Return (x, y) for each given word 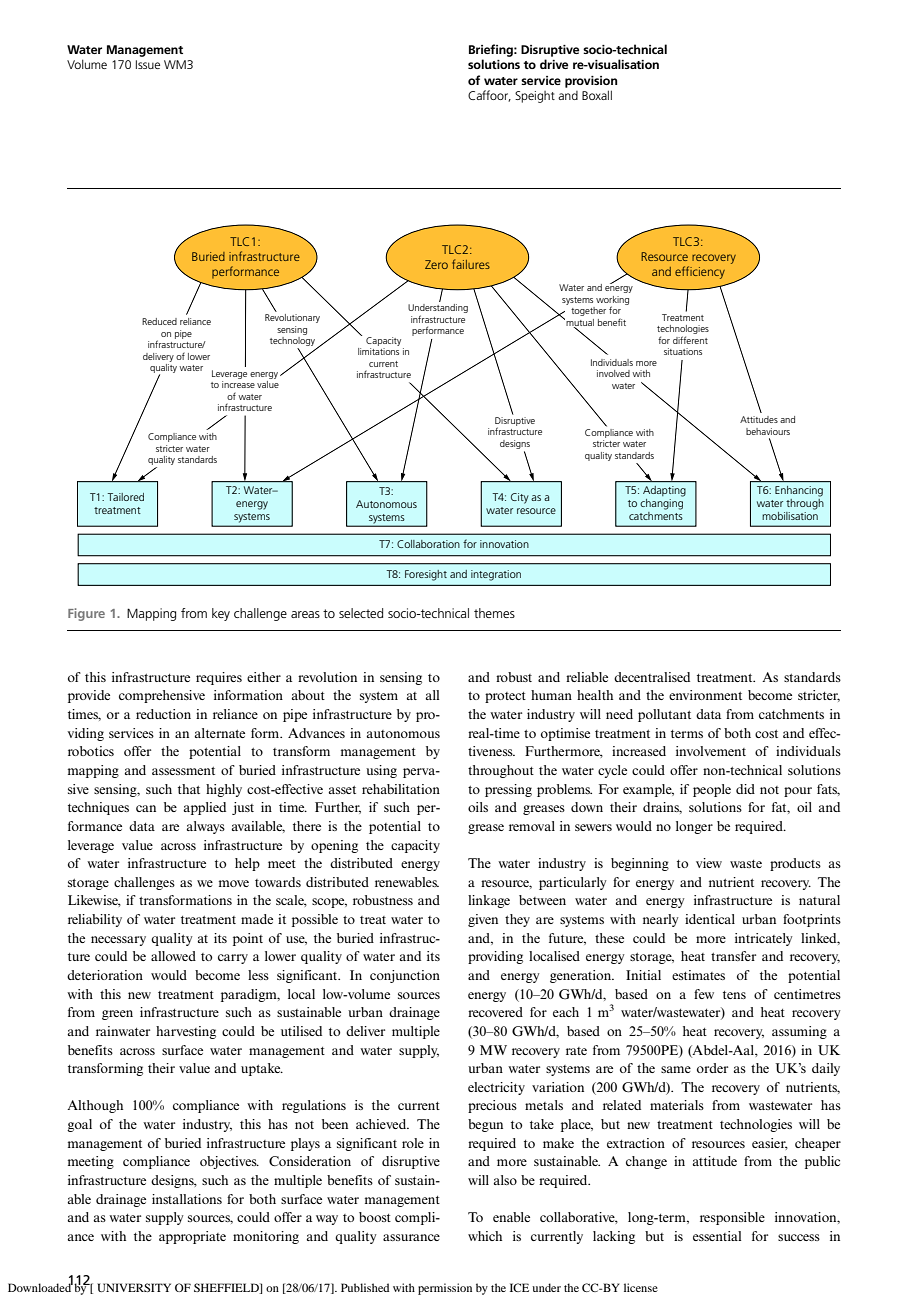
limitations (378, 350)
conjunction (405, 976)
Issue (148, 64)
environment (705, 695)
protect (505, 697)
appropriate (192, 1237)
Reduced (159, 321)
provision (591, 82)
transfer (733, 956)
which (485, 1236)
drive (554, 64)
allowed (173, 956)
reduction (163, 714)
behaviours (768, 431)
